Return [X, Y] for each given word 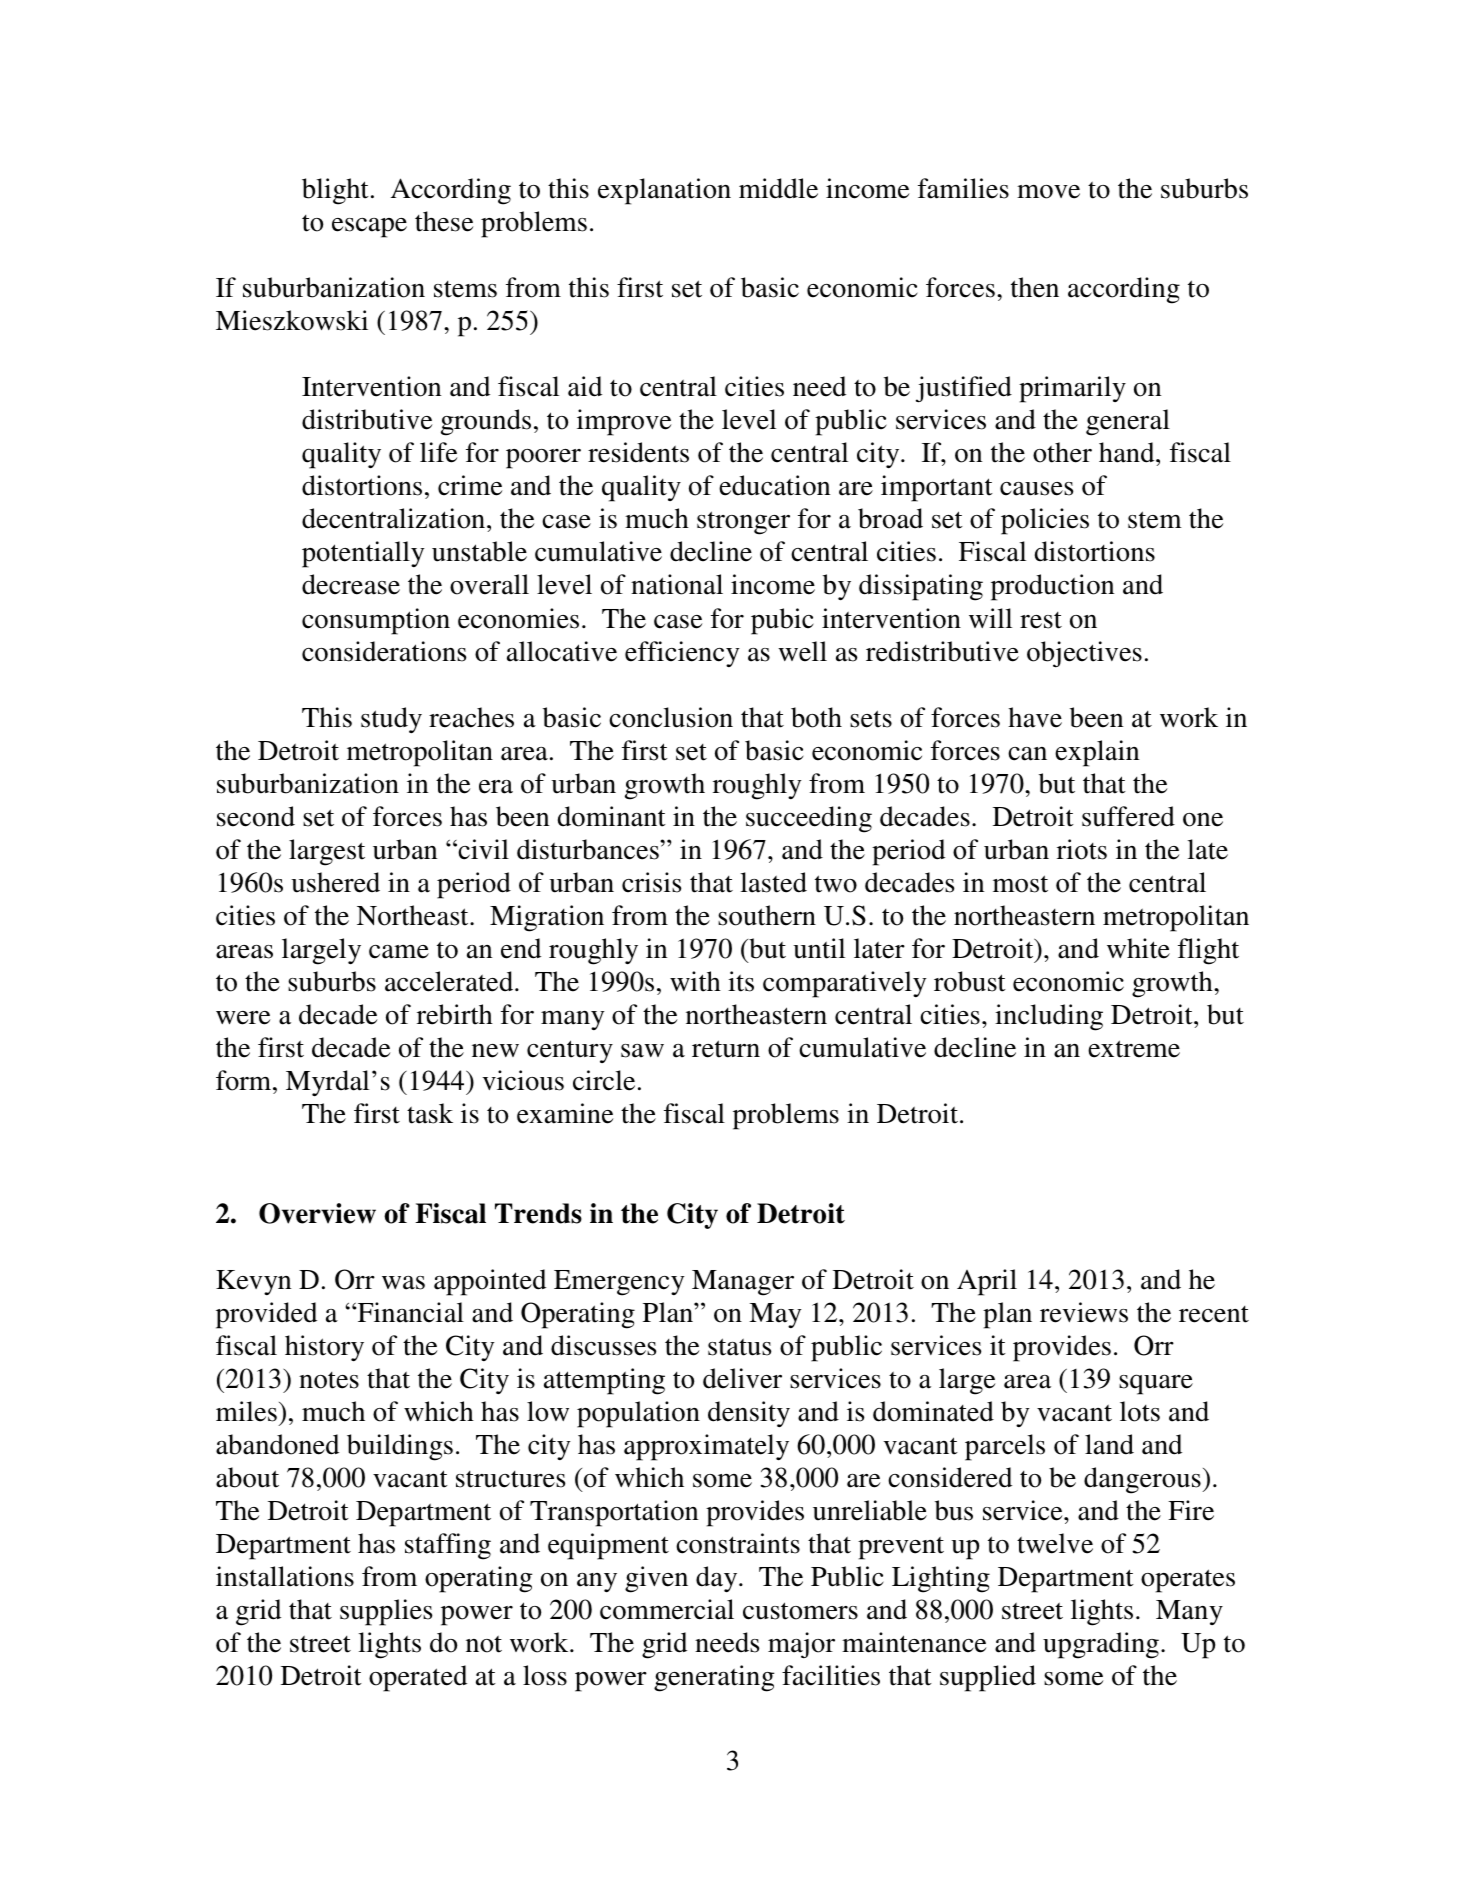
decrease [351, 584]
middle [778, 188]
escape [369, 228]
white [1138, 948]
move [1048, 192]
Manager [743, 1283]
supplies [386, 1612]
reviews [1084, 1312]
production [1053, 587]
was [403, 1283]
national [677, 584]
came [399, 952]
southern [767, 915]
